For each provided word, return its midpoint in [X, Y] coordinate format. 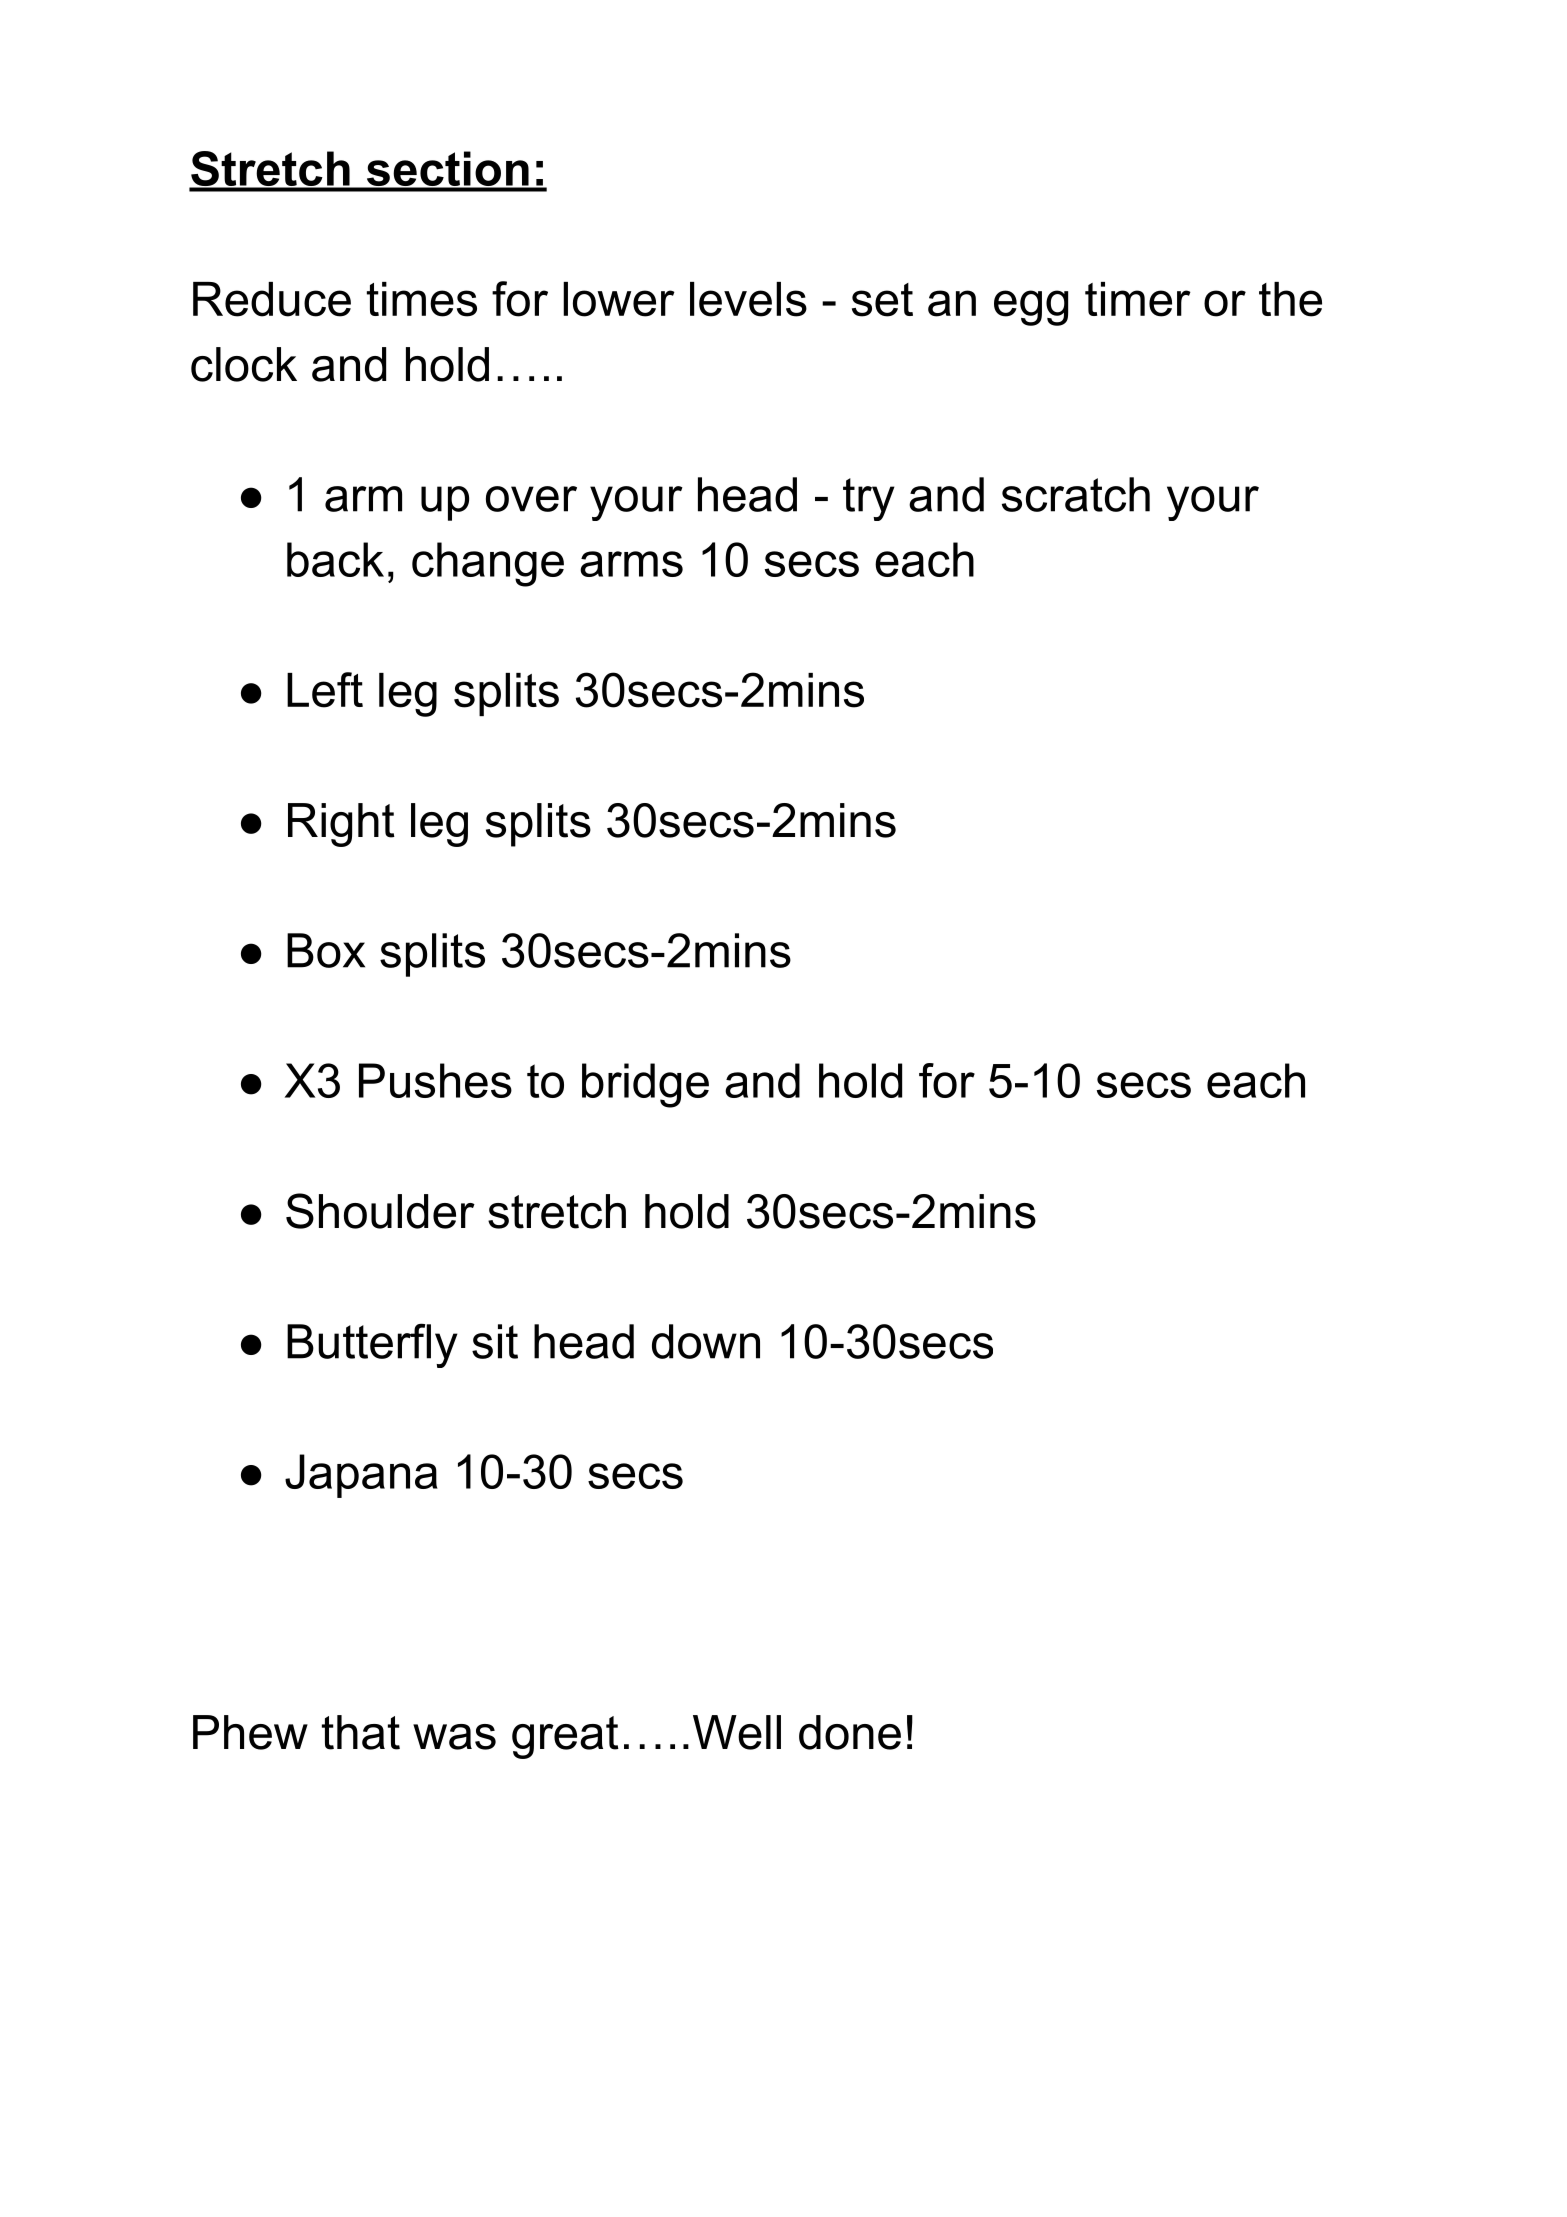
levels [748, 299]
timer [1138, 299]
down [706, 1341]
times [422, 299]
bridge [645, 1085]
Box [326, 950]
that [361, 1732]
